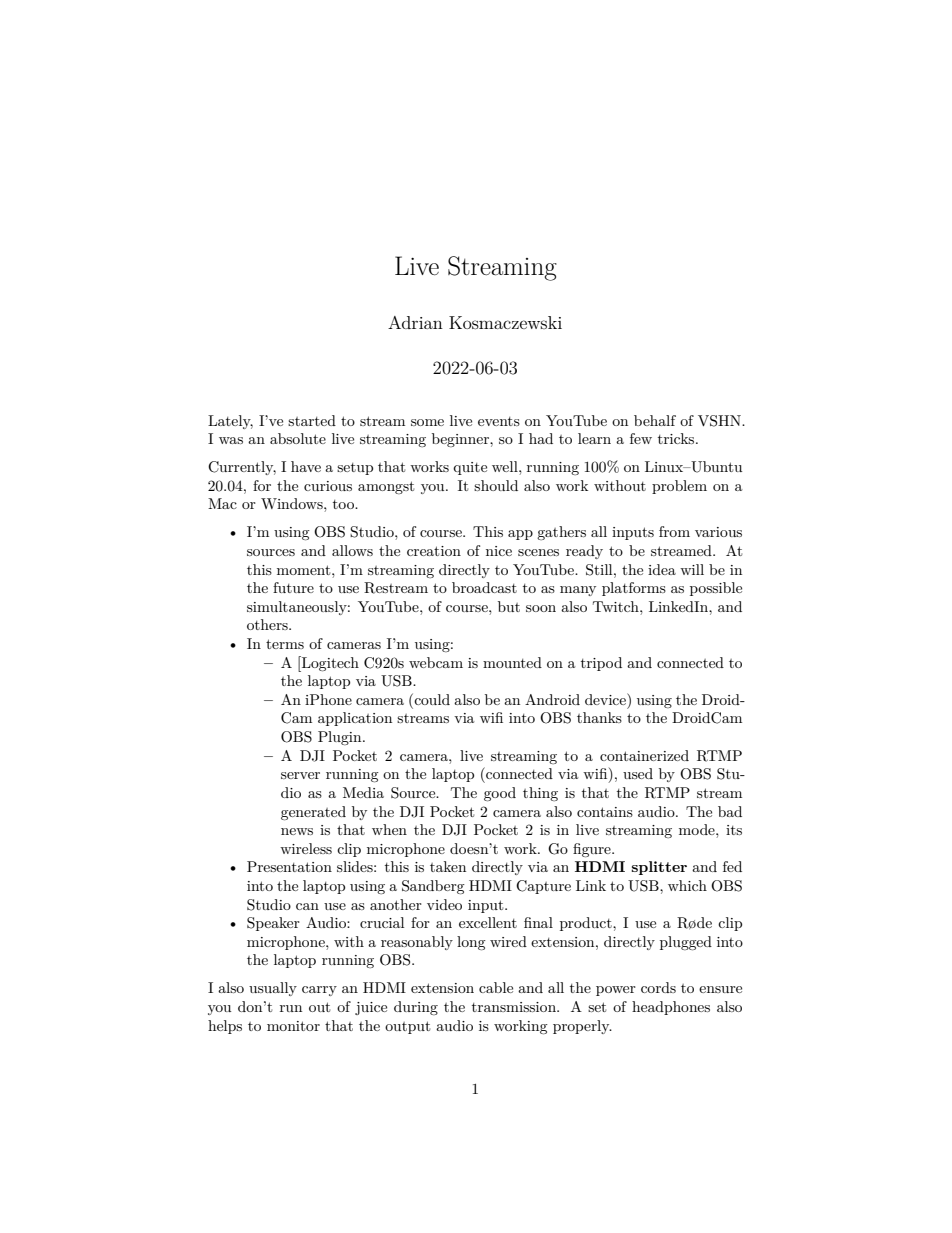 This page has width=952, height=1233. I want to click on mounted, so click(512, 662).
